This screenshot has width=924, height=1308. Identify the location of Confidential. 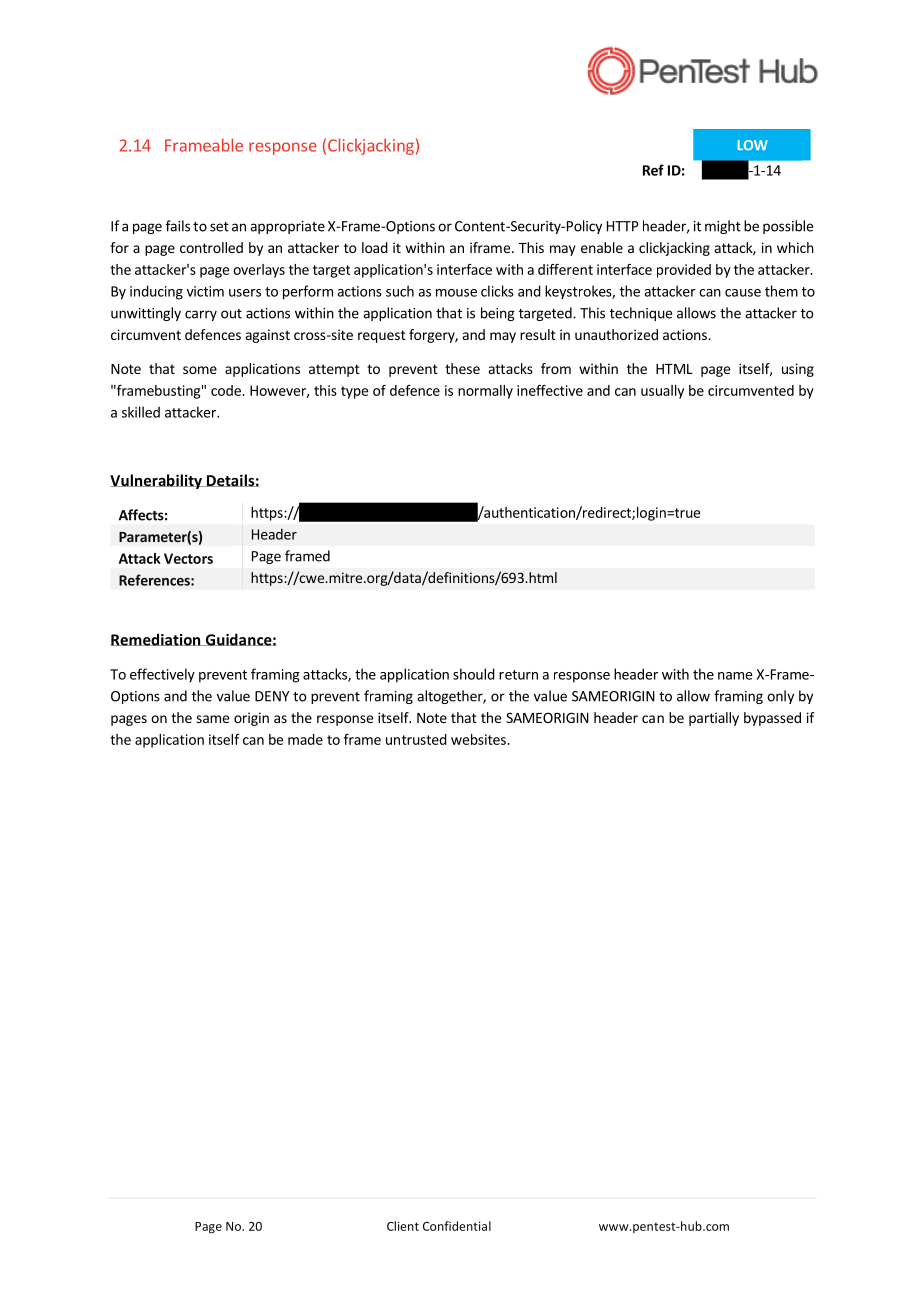
(457, 1226).
